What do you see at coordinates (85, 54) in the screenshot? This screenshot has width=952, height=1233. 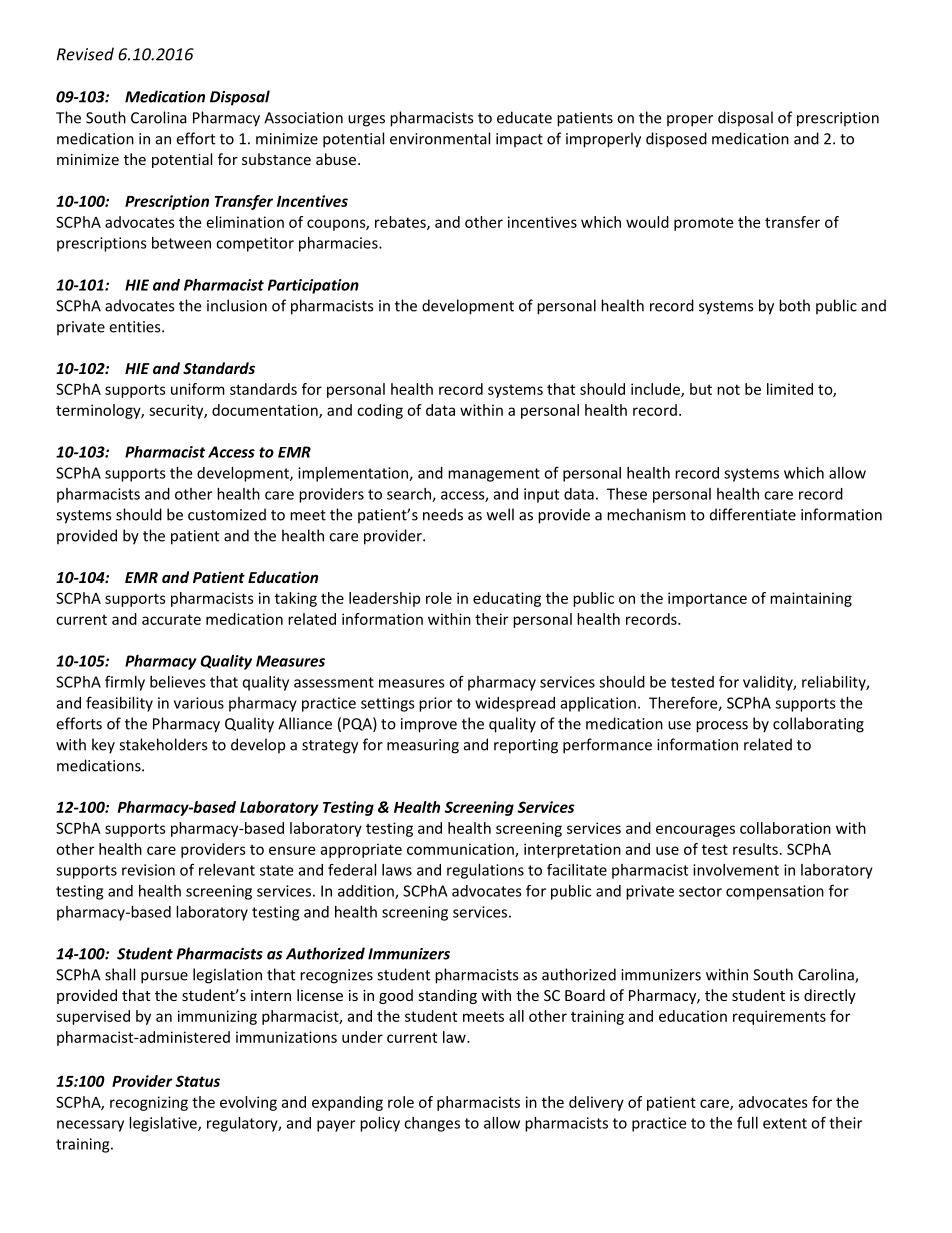 I see `Revised` at bounding box center [85, 54].
